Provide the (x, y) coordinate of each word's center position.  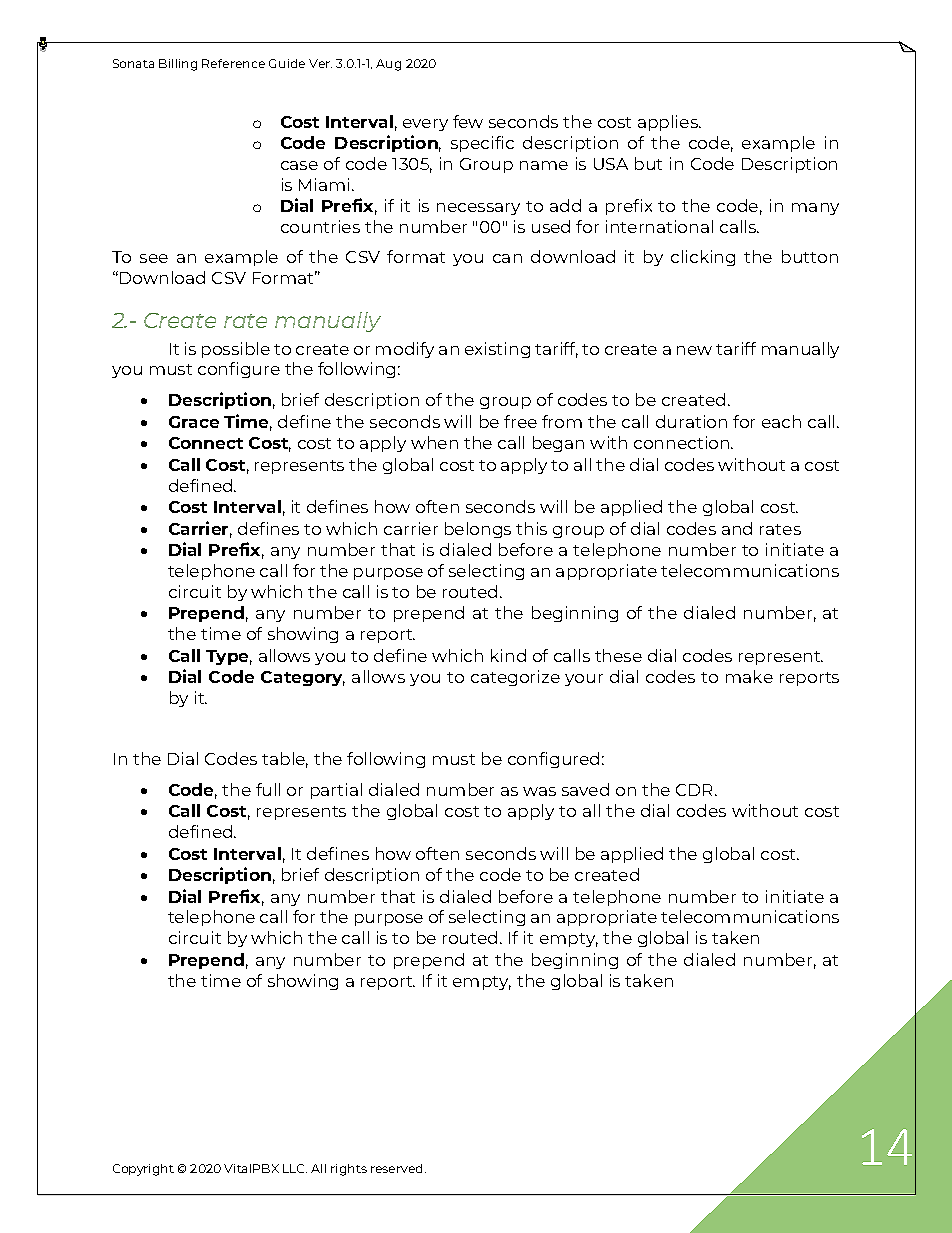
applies (669, 123)
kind (508, 655)
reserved (398, 1168)
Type (229, 657)
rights (349, 1170)
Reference (233, 63)
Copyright (143, 1170)
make (749, 676)
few (468, 121)
